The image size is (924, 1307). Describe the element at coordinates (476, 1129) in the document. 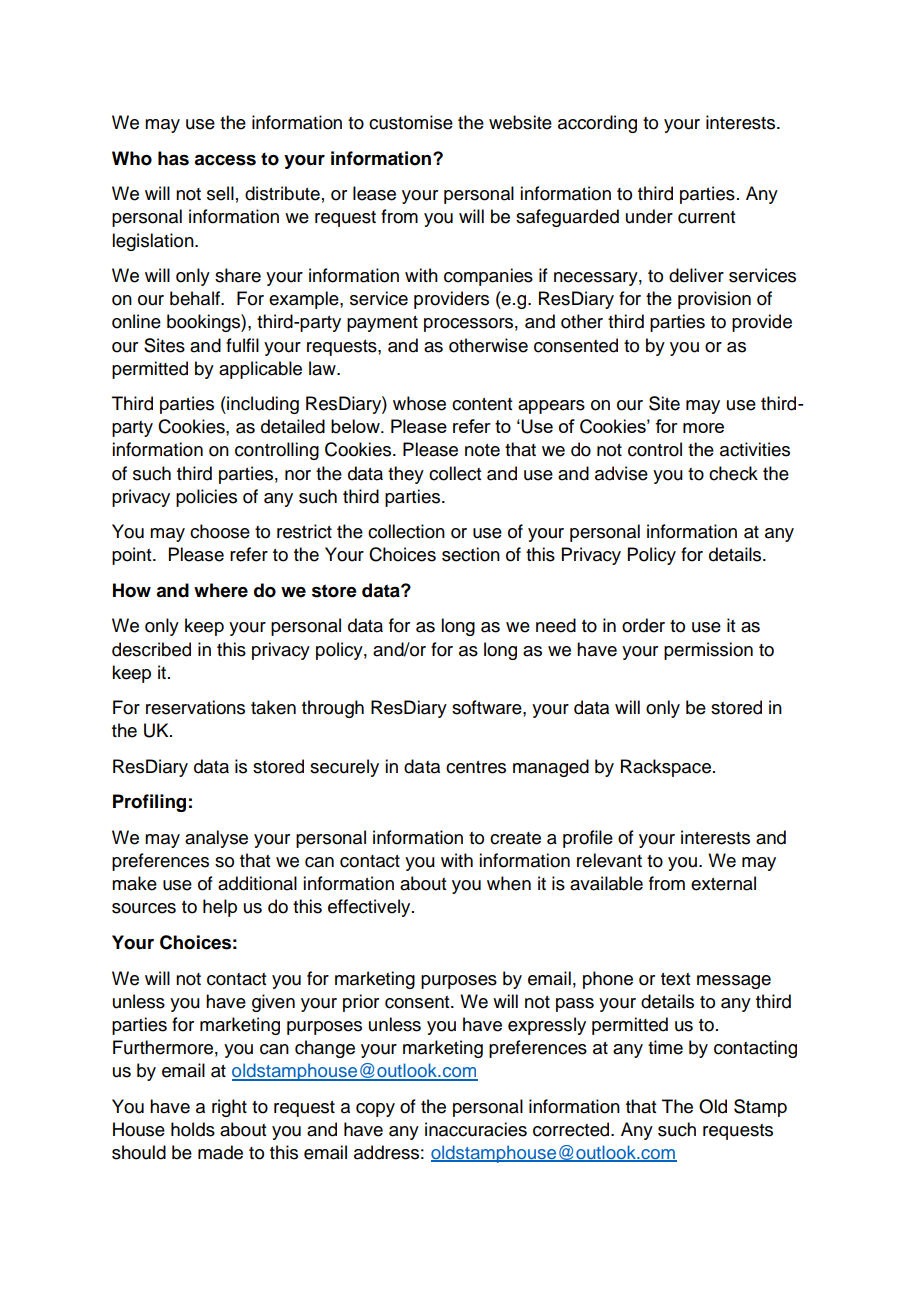

I see `inaccuracies` at that location.
